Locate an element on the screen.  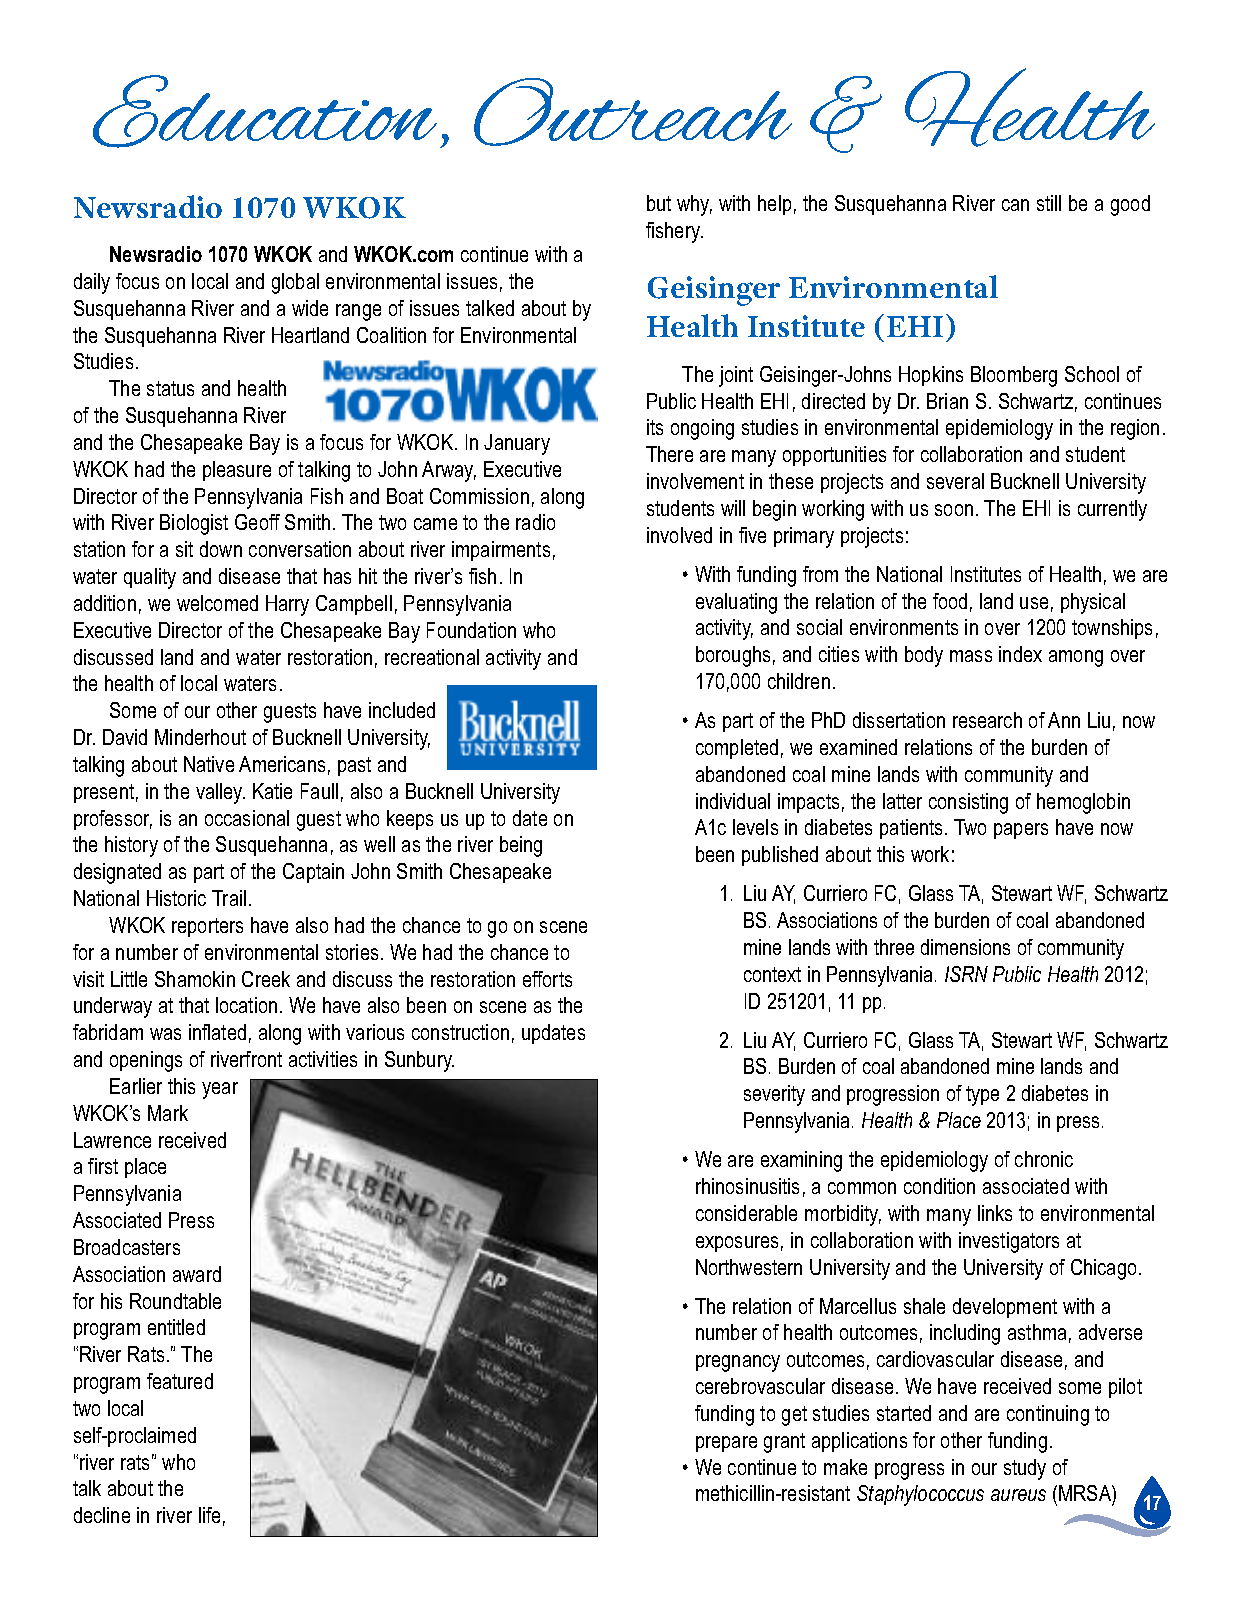
still is located at coordinates (1049, 203).
